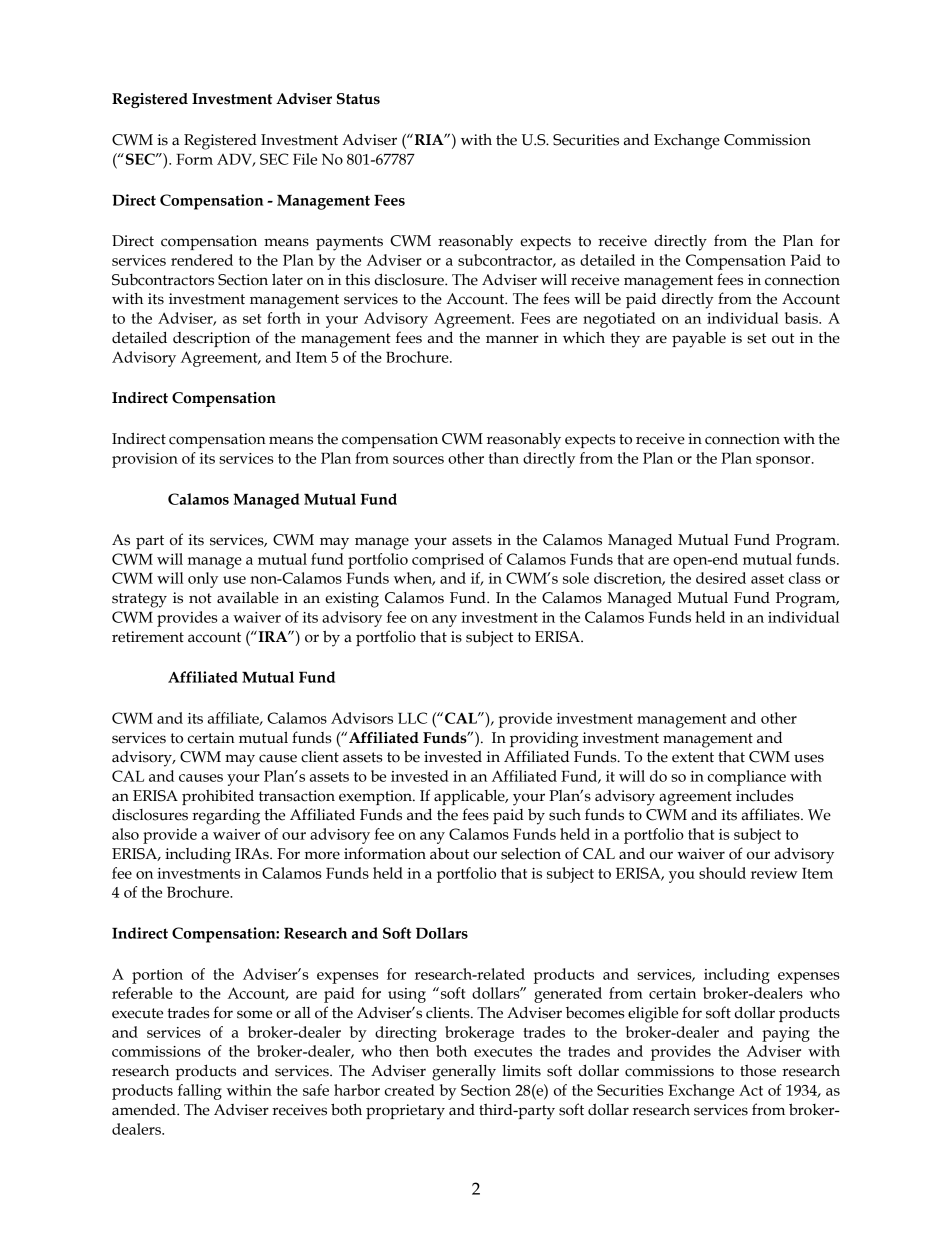 This page has width=952, height=1233. Describe the element at coordinates (721, 578) in the page. I see `desired` at that location.
